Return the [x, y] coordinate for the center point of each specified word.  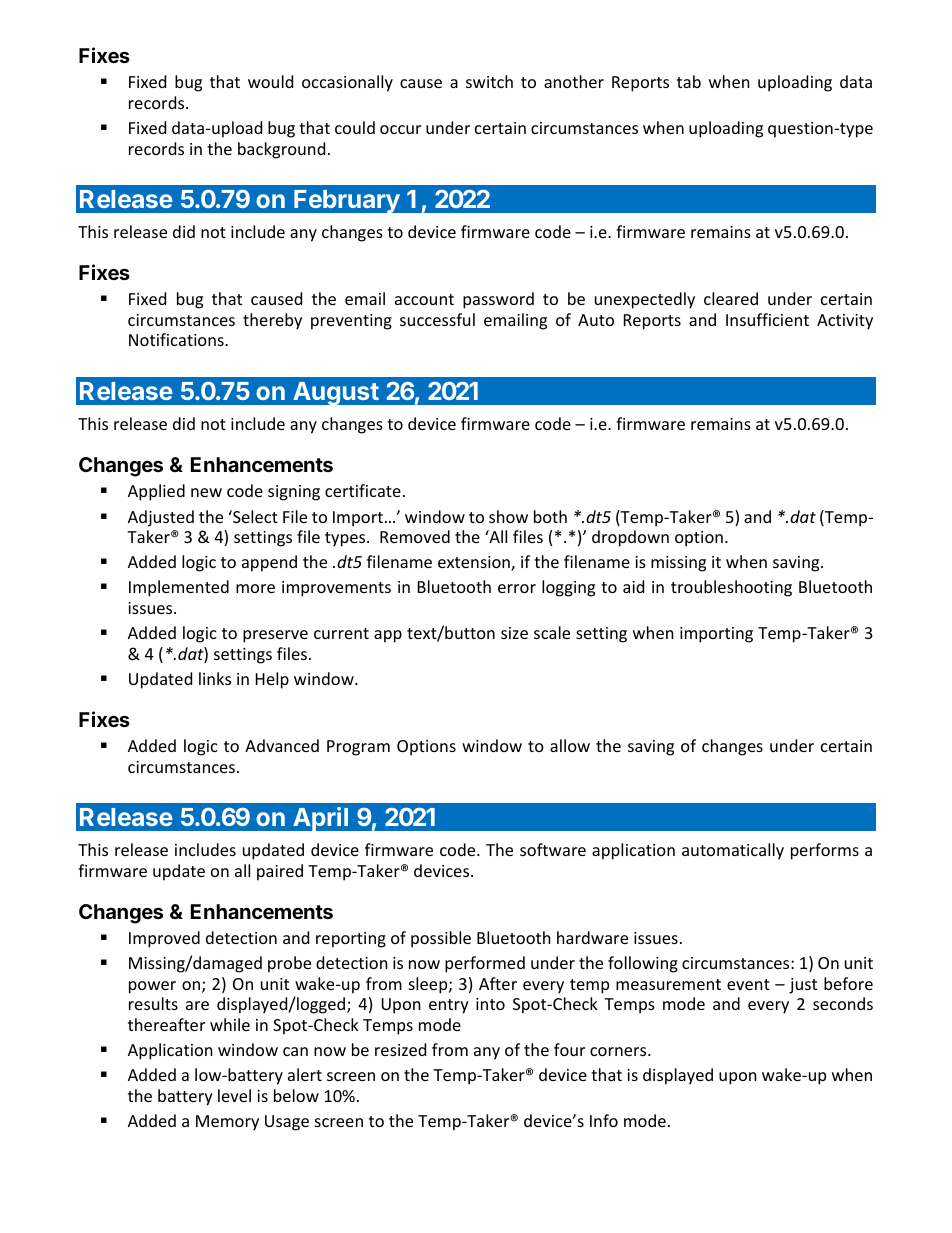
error [517, 588]
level [234, 1095]
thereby [272, 321]
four [569, 1049]
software [553, 849]
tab [689, 81]
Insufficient [767, 319]
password [498, 300]
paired [280, 872]
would [270, 81]
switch [489, 81]
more [255, 588]
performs [825, 851]
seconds [843, 1003]
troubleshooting [731, 588]
